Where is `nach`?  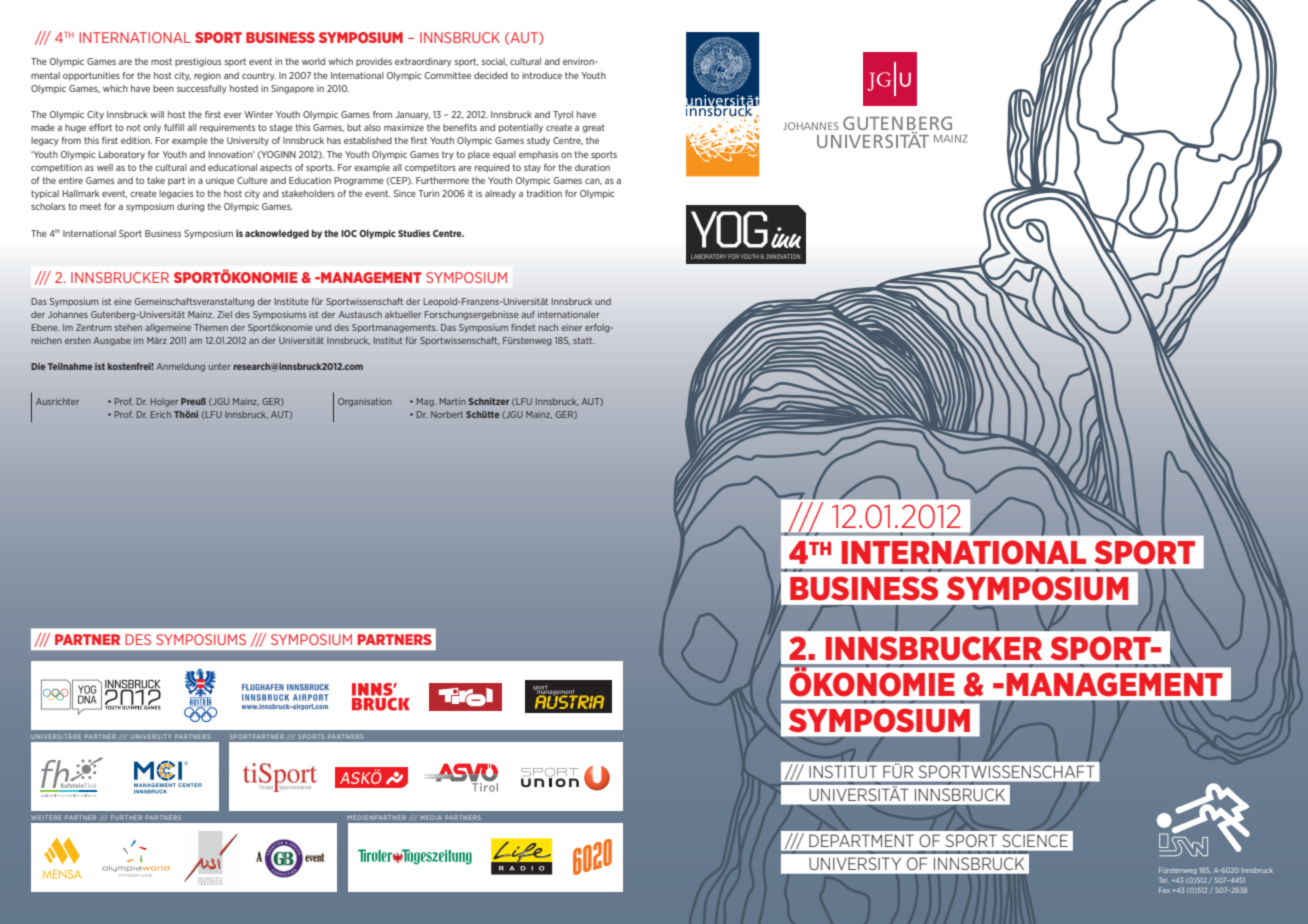
nach is located at coordinates (548, 327).
